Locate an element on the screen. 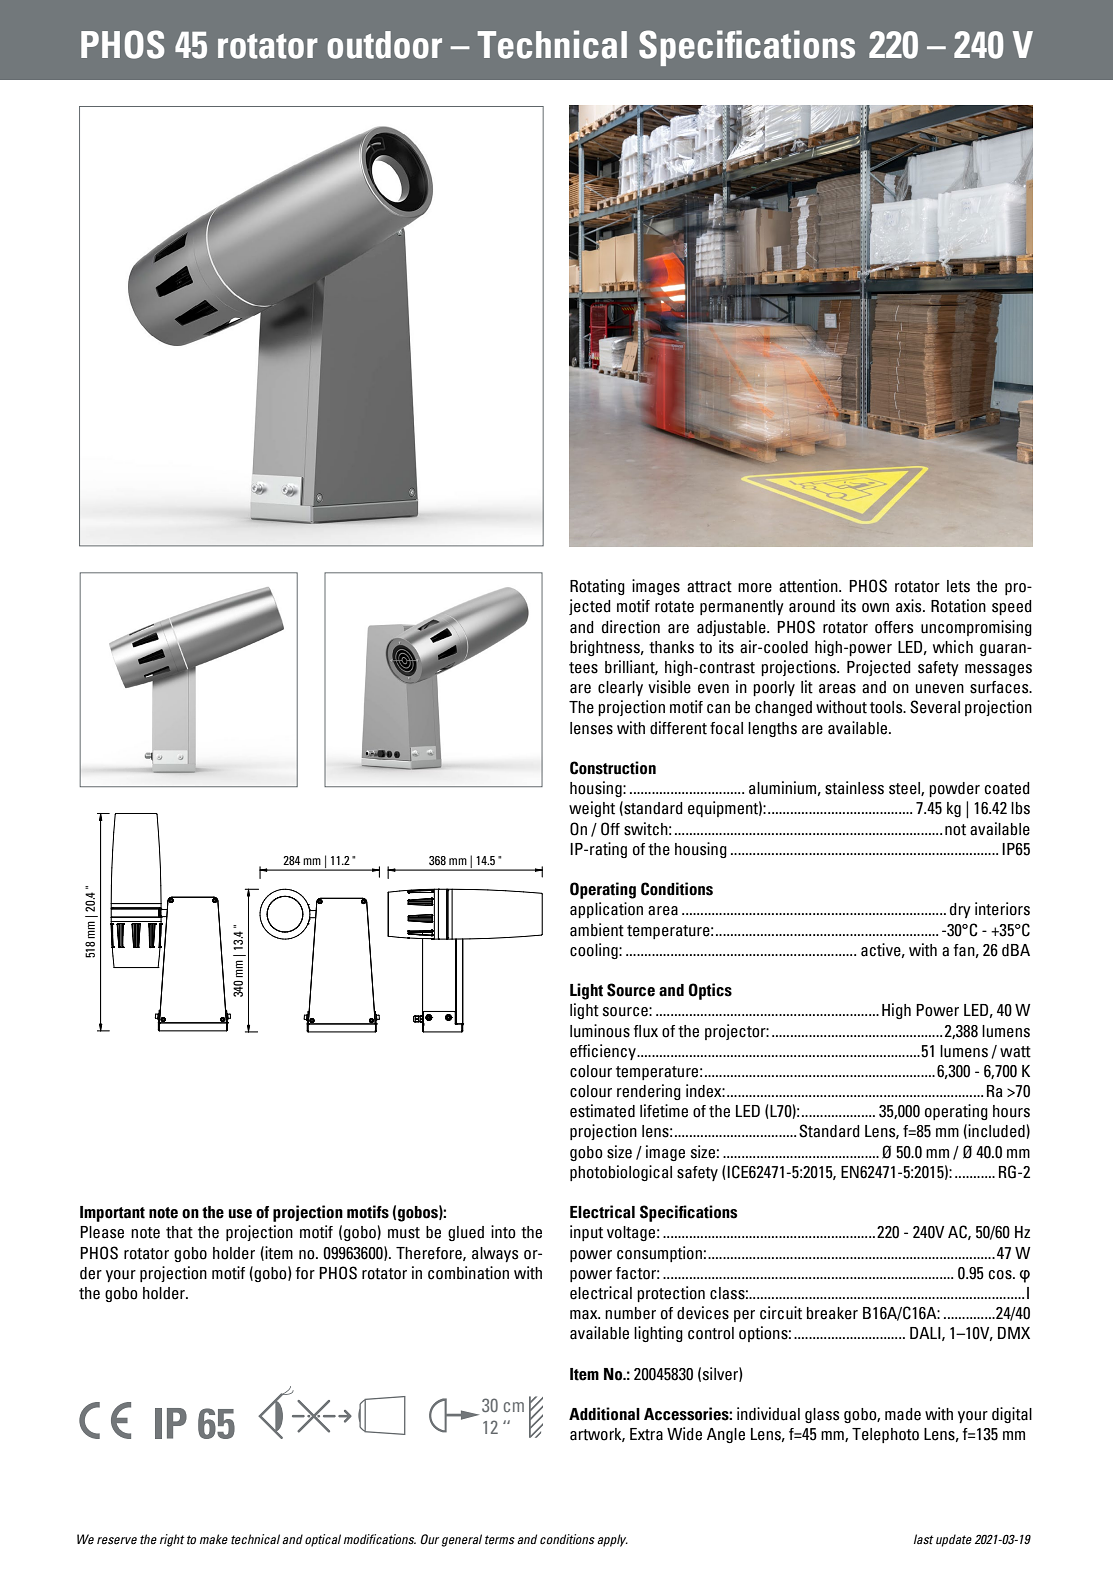 The height and width of the screenshot is (1574, 1113). make is located at coordinates (214, 1539).
